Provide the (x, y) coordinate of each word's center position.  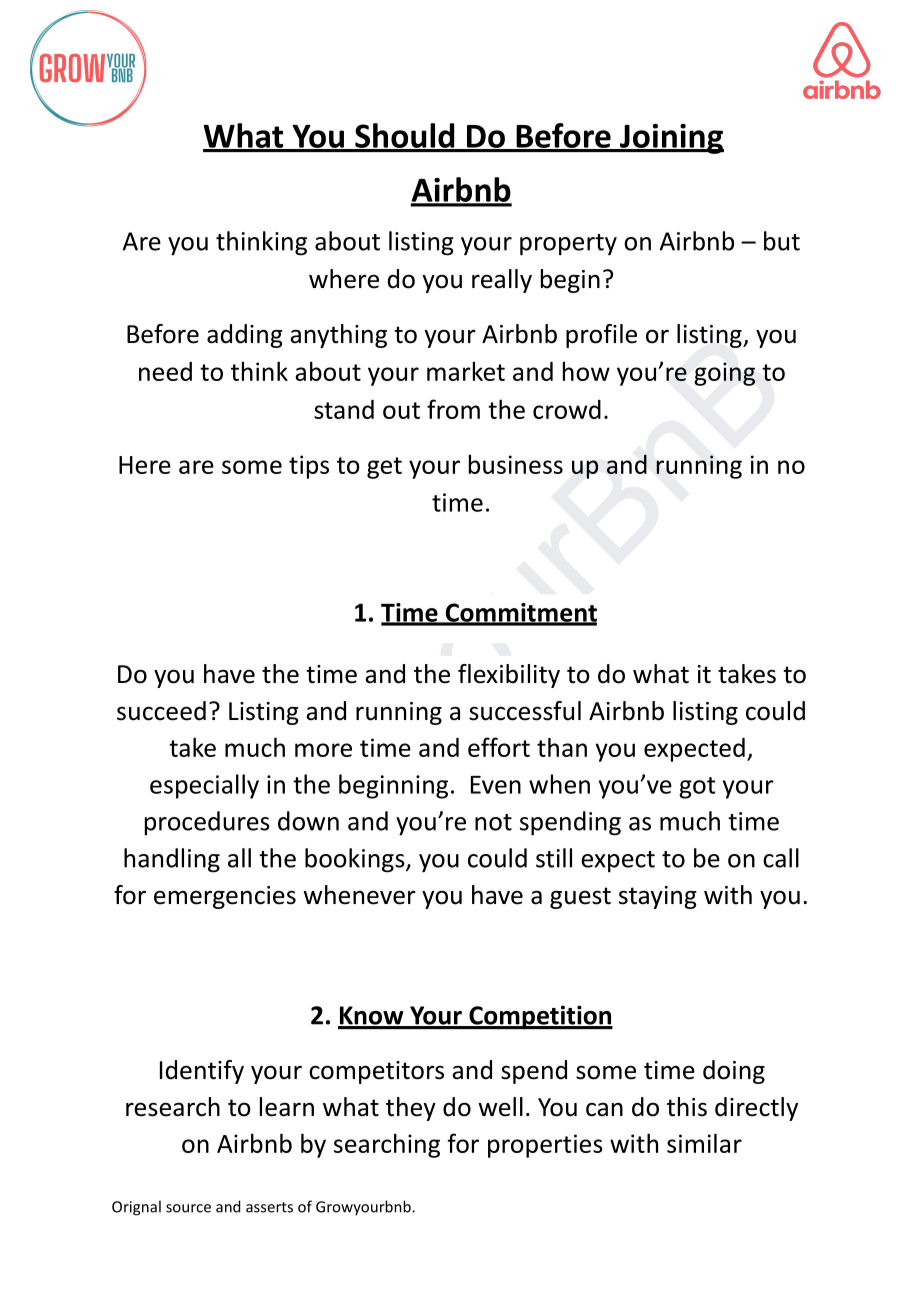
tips (309, 467)
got (697, 788)
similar (704, 1143)
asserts (269, 1207)
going (724, 374)
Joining (671, 139)
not (493, 822)
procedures (207, 823)
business (516, 464)
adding (245, 336)
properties (545, 1146)
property (568, 245)
